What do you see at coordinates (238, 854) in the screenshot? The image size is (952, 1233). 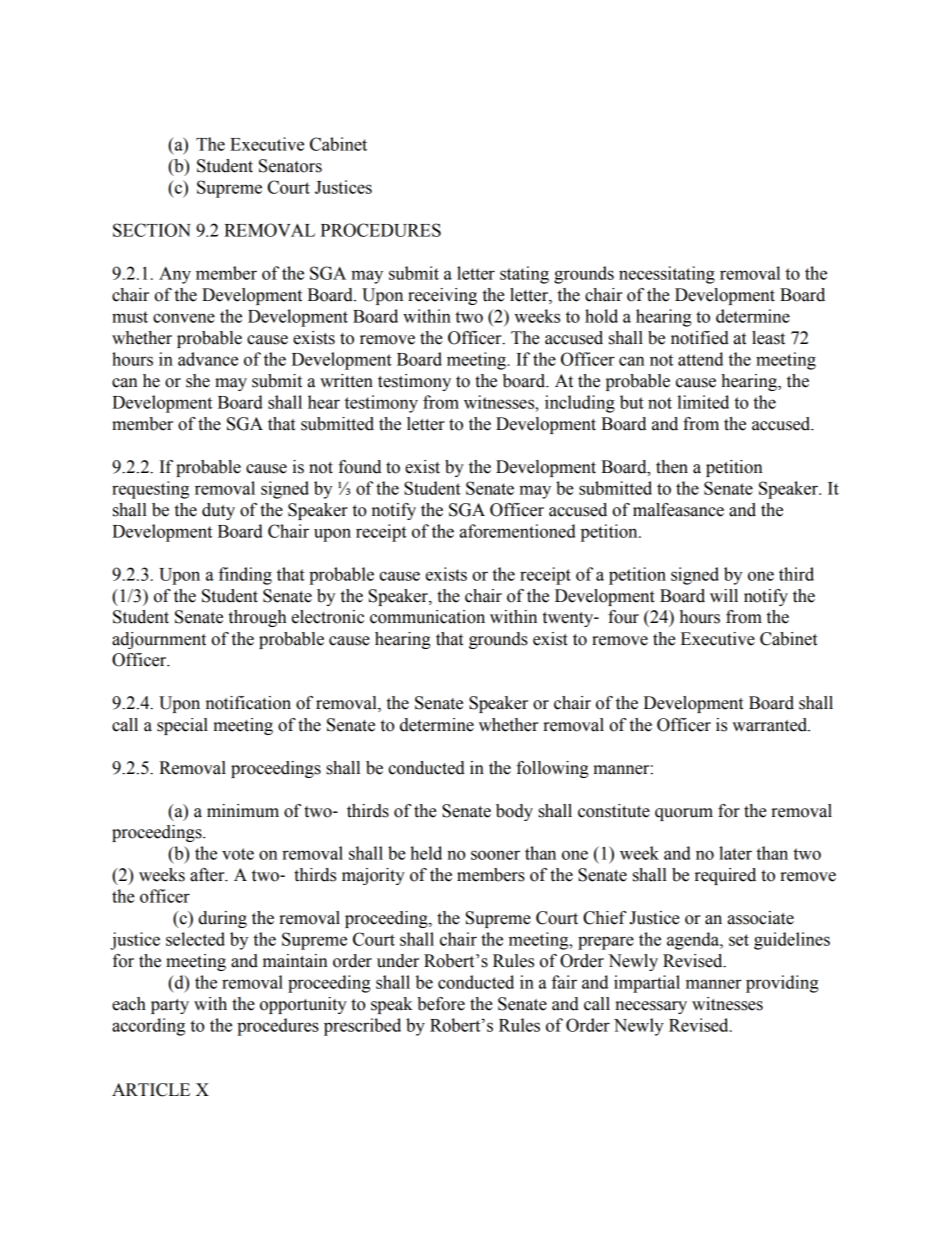 I see `vote` at bounding box center [238, 854].
